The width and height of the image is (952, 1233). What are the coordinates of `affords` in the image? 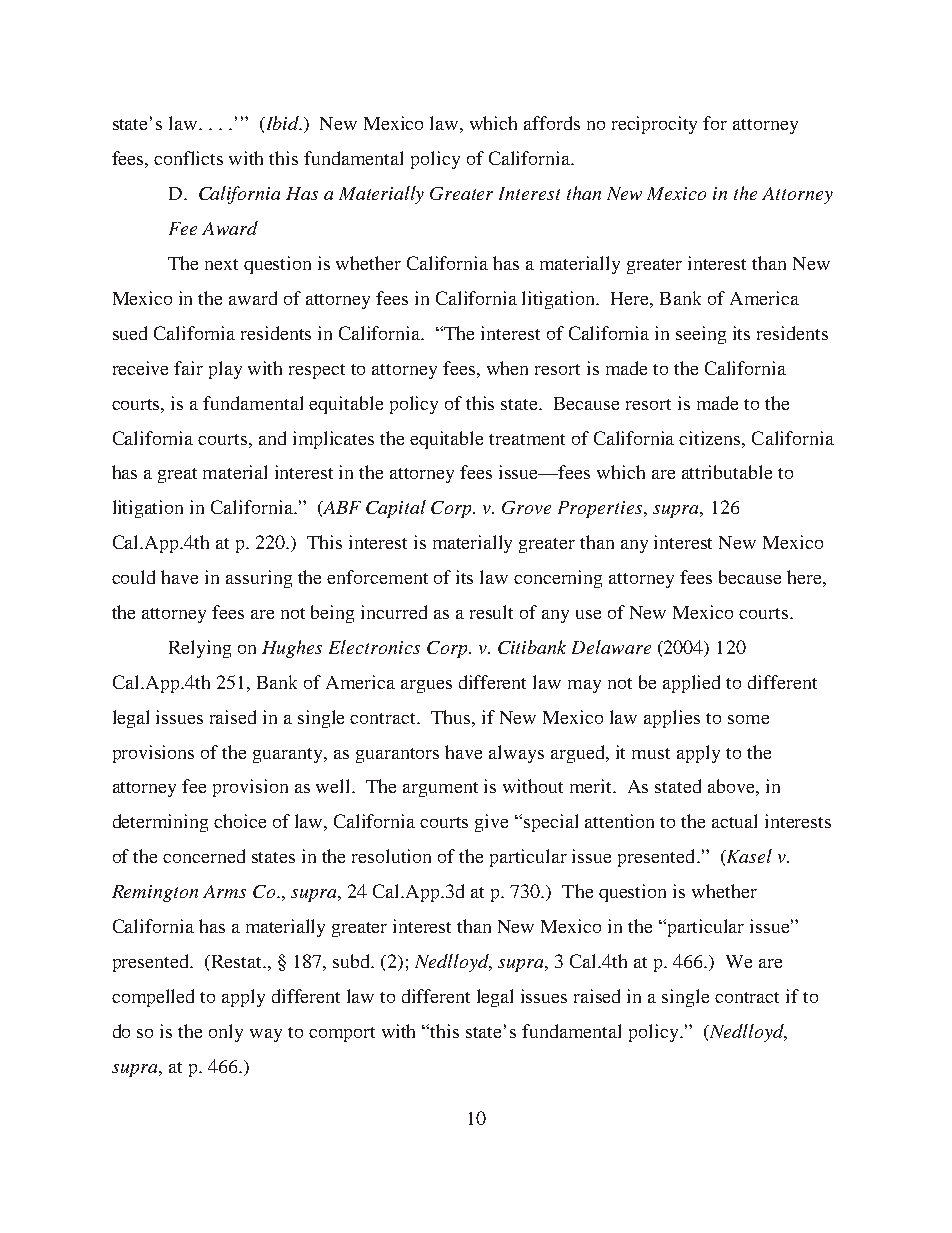 It's located at (552, 123).
